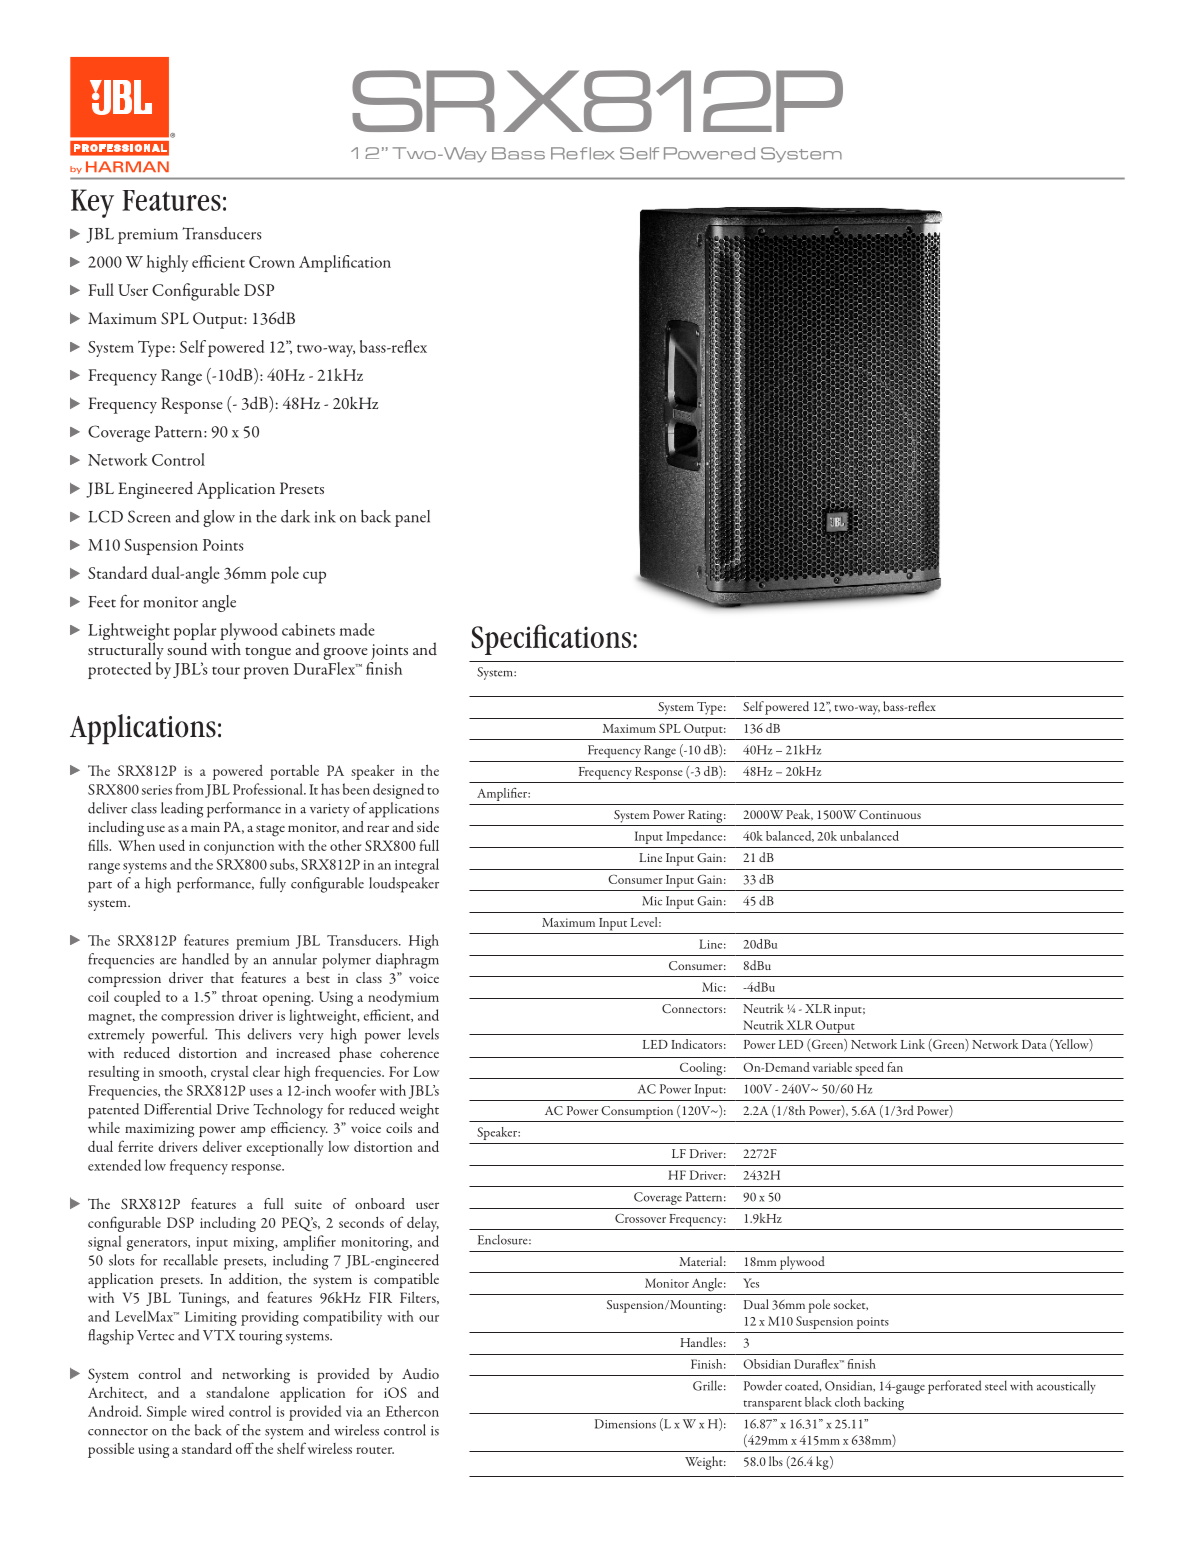 This document has height=1546, width=1195. What do you see at coordinates (207, 1411) in the document?
I see `wired` at bounding box center [207, 1411].
